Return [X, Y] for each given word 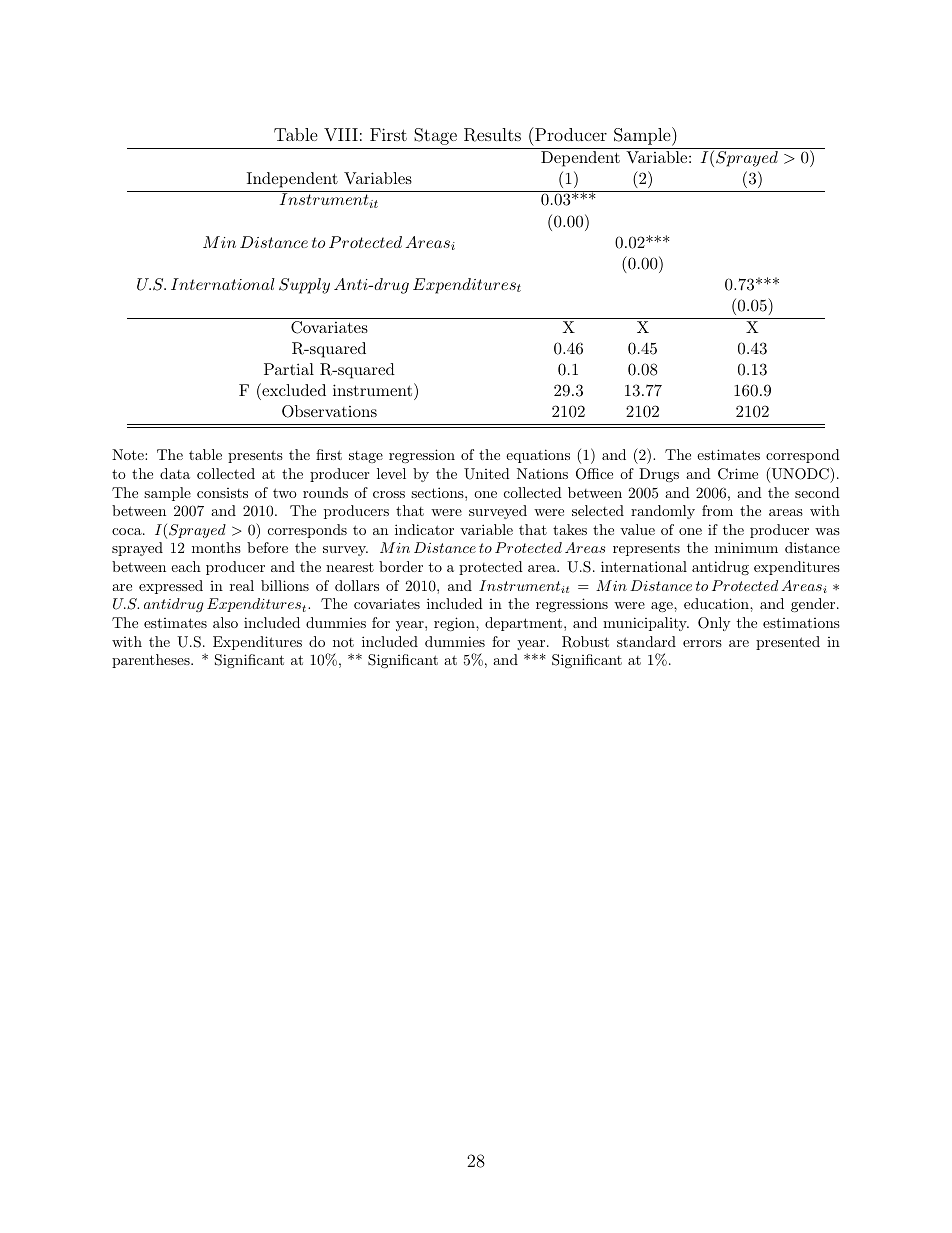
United [487, 474]
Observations [329, 411]
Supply [304, 286]
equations [538, 456]
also [225, 622]
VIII [341, 134]
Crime [738, 474]
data [175, 473]
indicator [424, 529]
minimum [746, 547]
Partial [289, 369]
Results [492, 135]
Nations [542, 473]
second [817, 492]
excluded [293, 389]
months [216, 547]
